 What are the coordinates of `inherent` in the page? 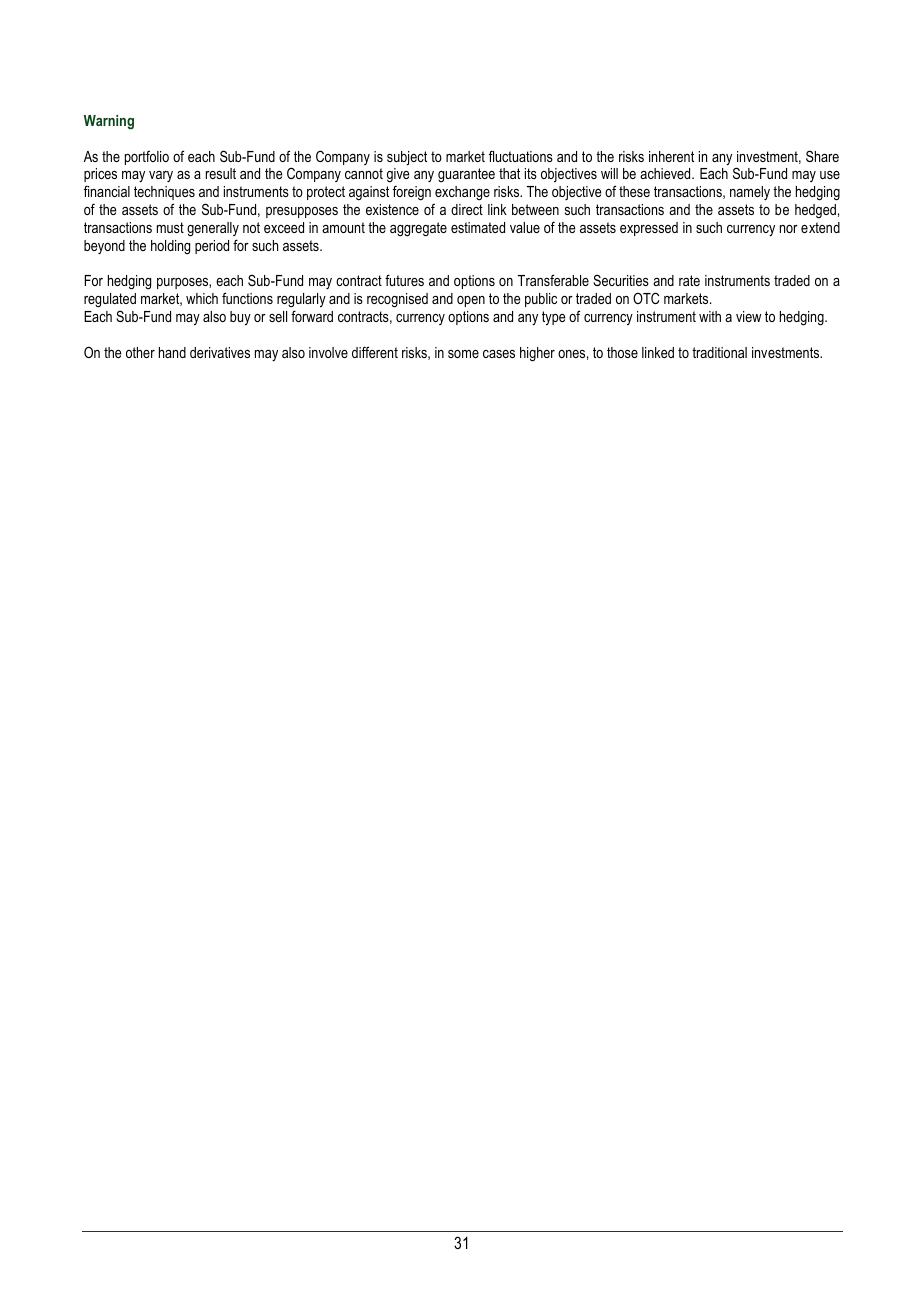 It's located at (671, 156).
